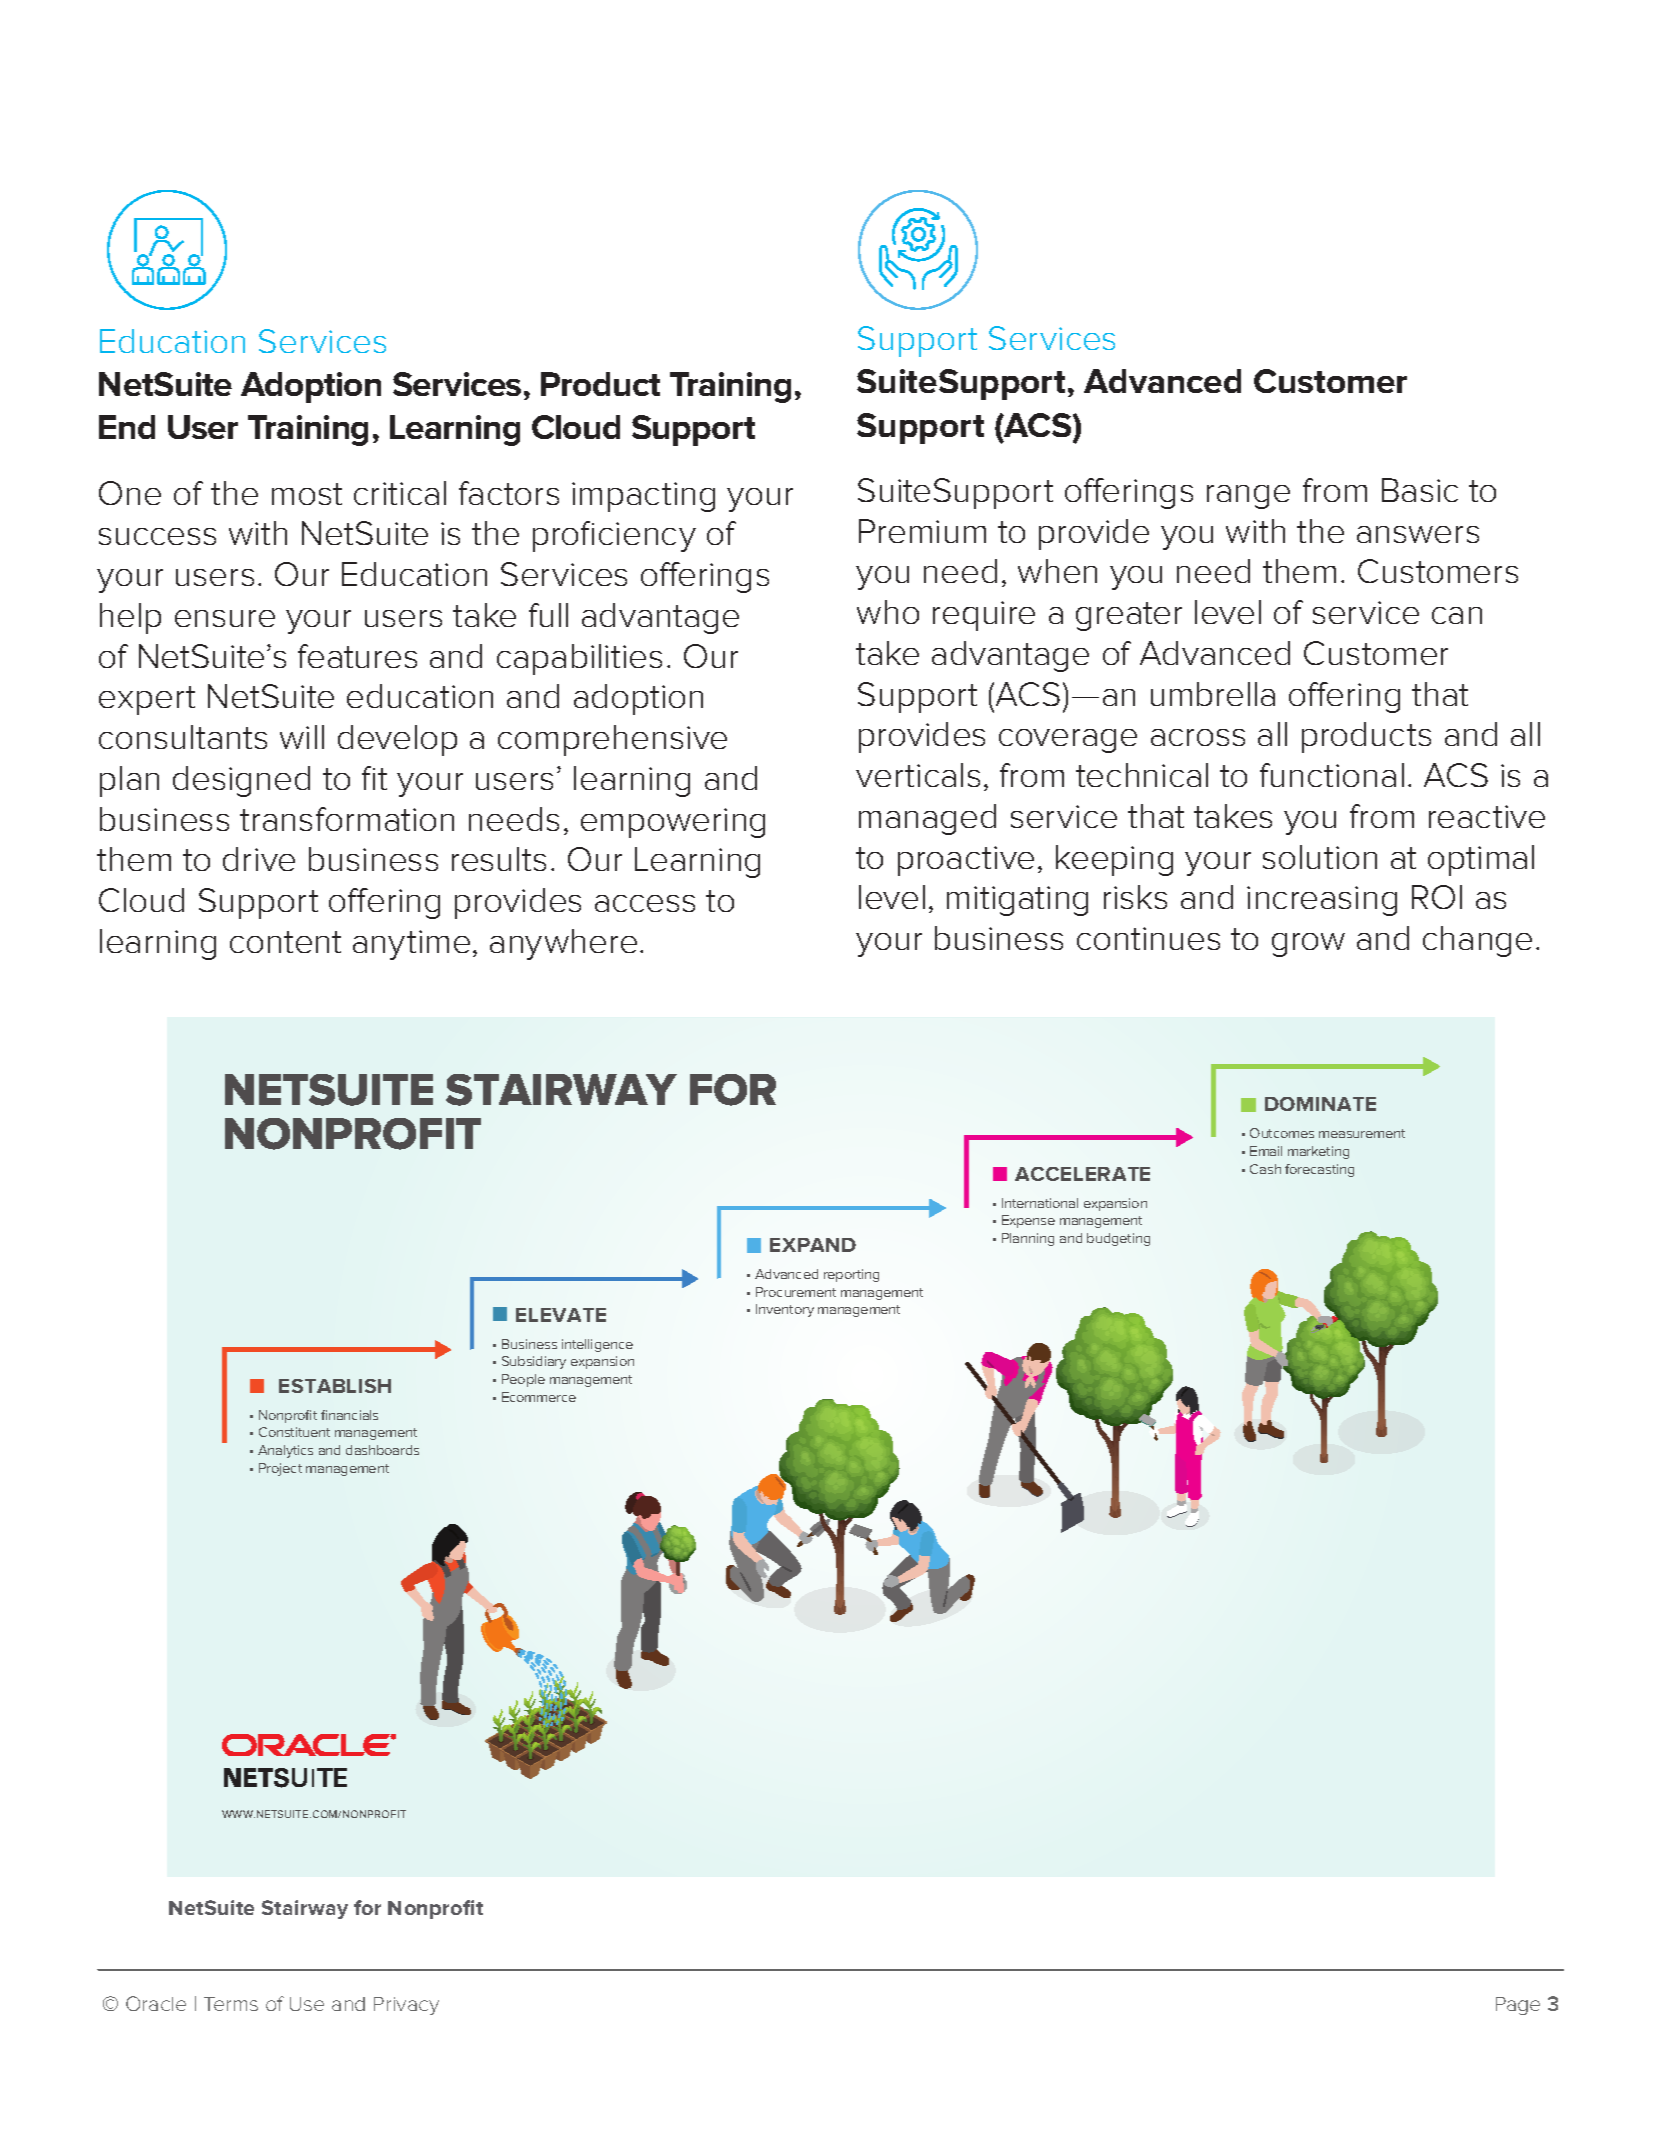 Image resolution: width=1662 pixels, height=2151 pixels. I want to click on Ecommerce, so click(539, 1397).
